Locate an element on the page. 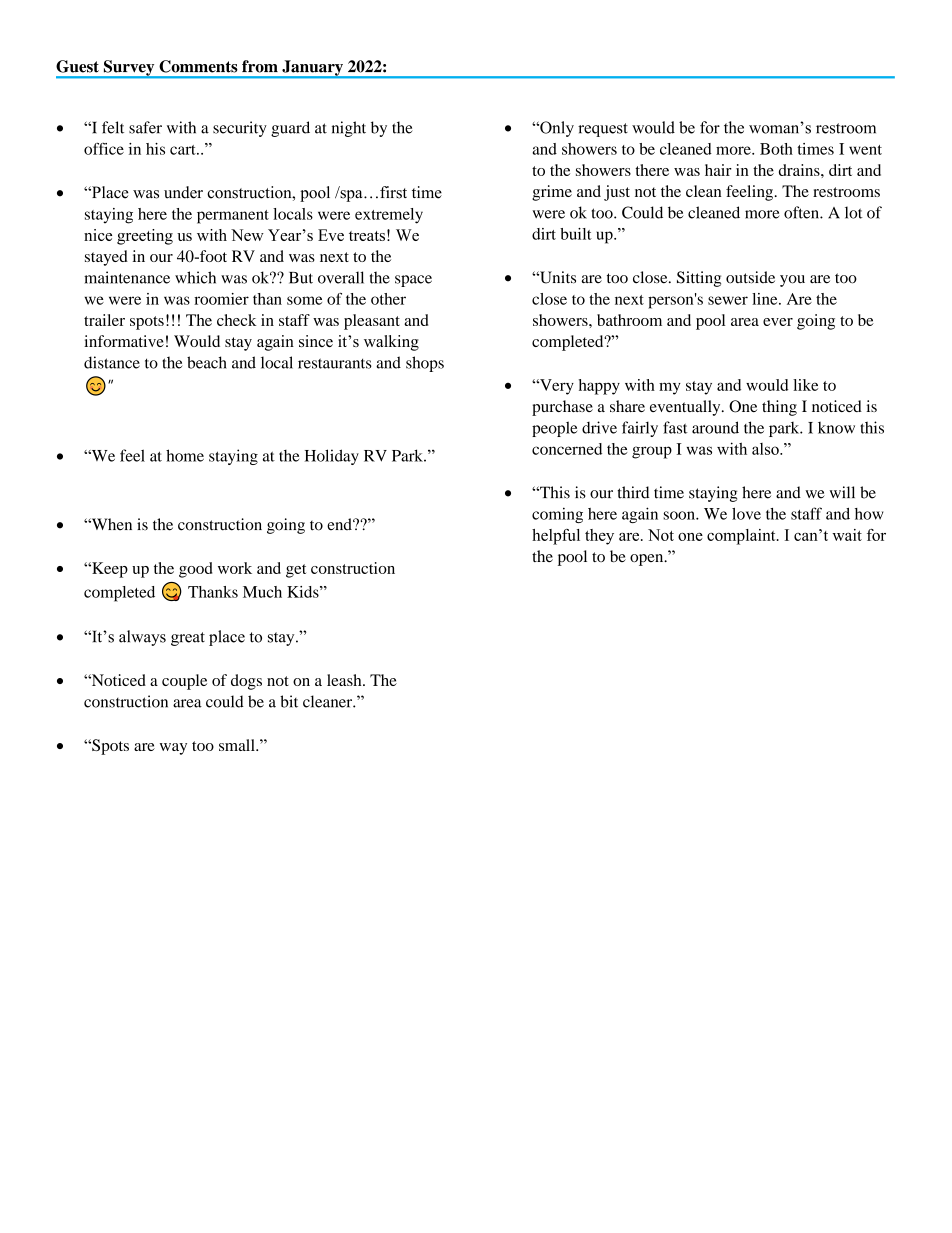 Image resolution: width=952 pixels, height=1233 pixels. small is located at coordinates (238, 745).
